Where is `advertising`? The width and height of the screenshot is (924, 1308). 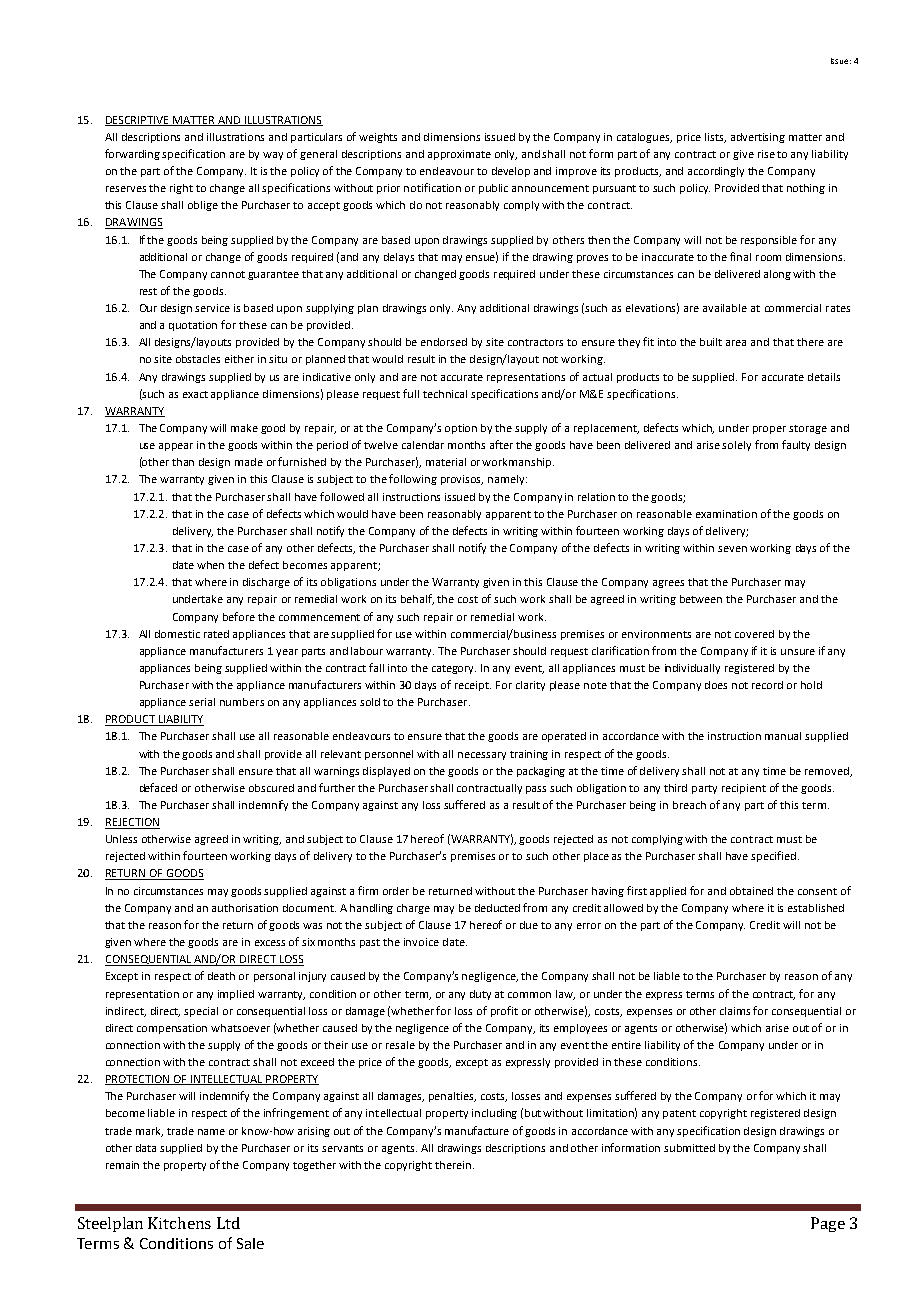
advertising is located at coordinates (758, 138).
